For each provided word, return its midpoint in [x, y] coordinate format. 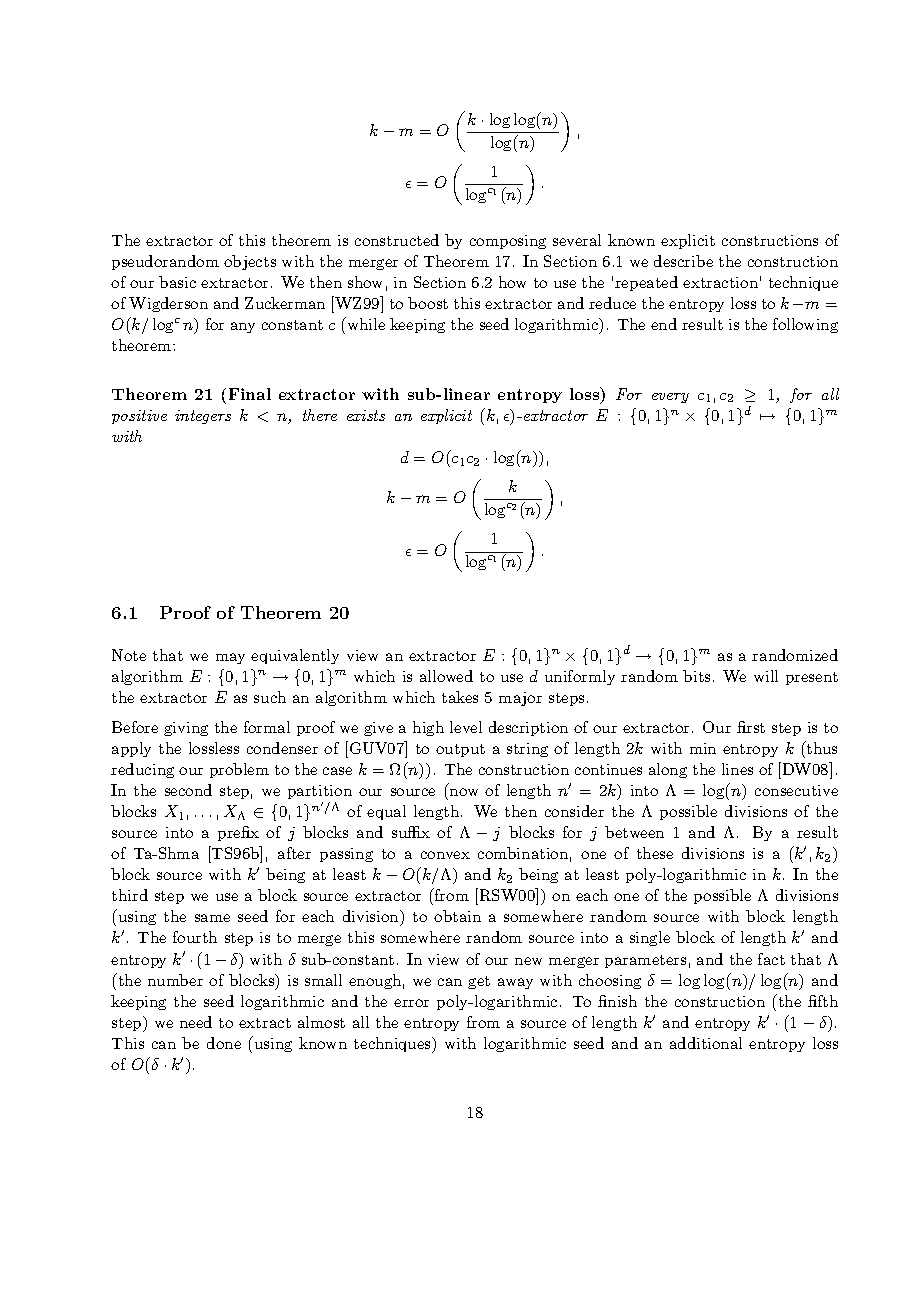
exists [366, 415]
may [230, 658]
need [196, 1022]
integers [203, 417]
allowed [446, 676]
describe [683, 261]
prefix [238, 833]
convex [445, 855]
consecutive [796, 790]
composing [508, 242]
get [479, 982]
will [766, 676]
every [670, 398]
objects [250, 262]
